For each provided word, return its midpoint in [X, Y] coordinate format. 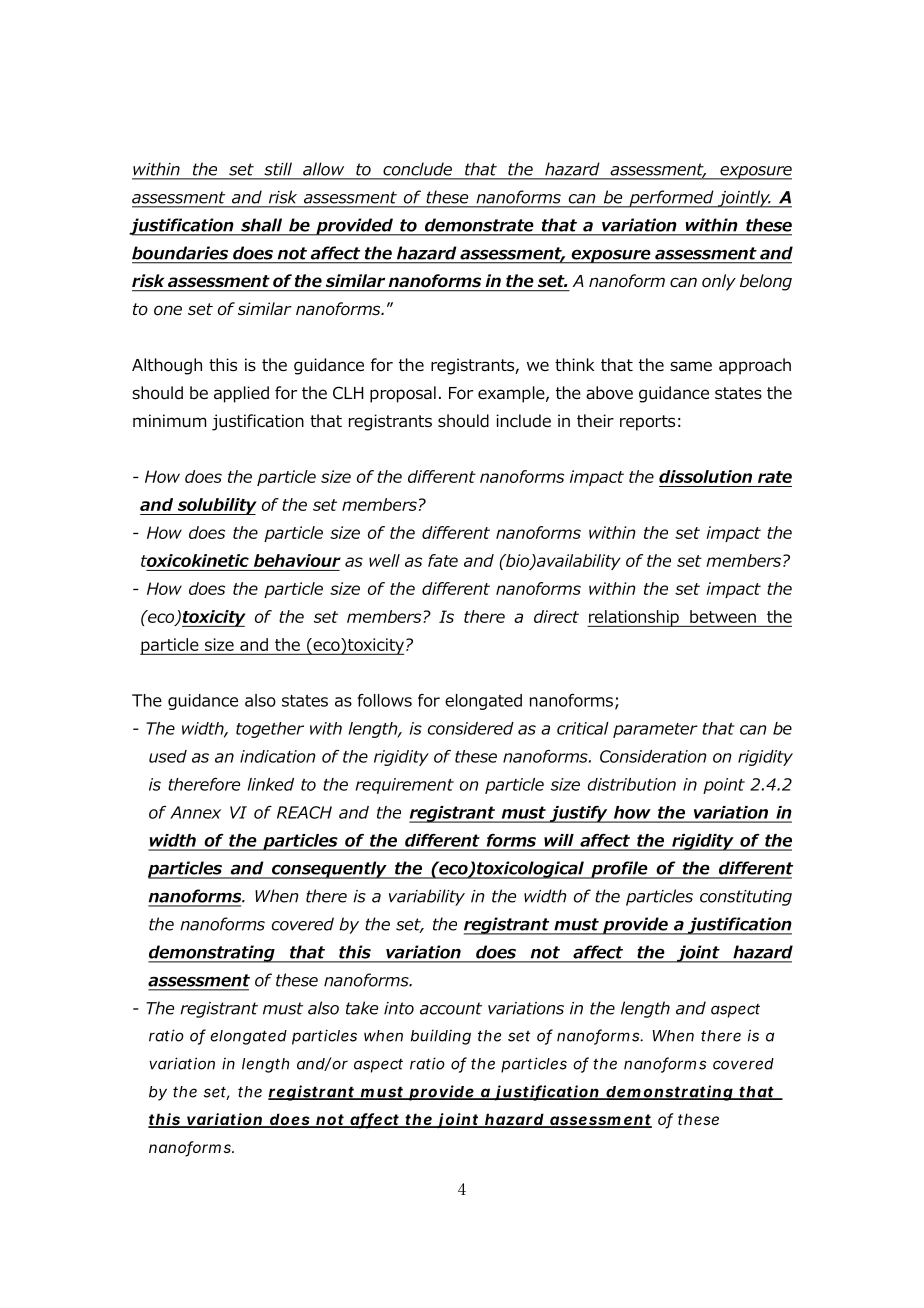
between [723, 616]
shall [261, 225]
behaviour [297, 560]
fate [443, 560]
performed [671, 199]
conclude [417, 169]
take [362, 1008]
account [451, 1008]
